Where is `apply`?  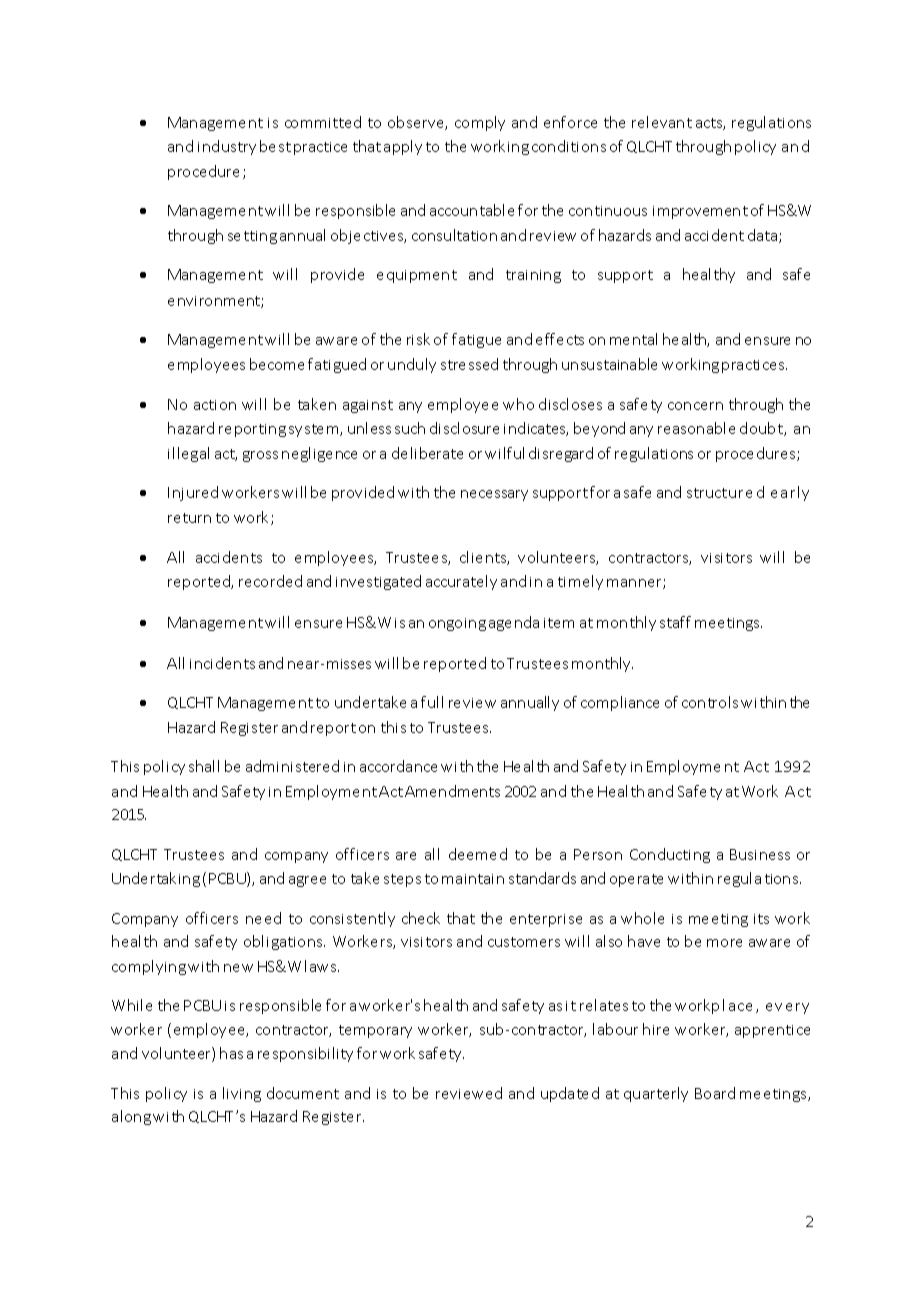
apply is located at coordinates (403, 147).
